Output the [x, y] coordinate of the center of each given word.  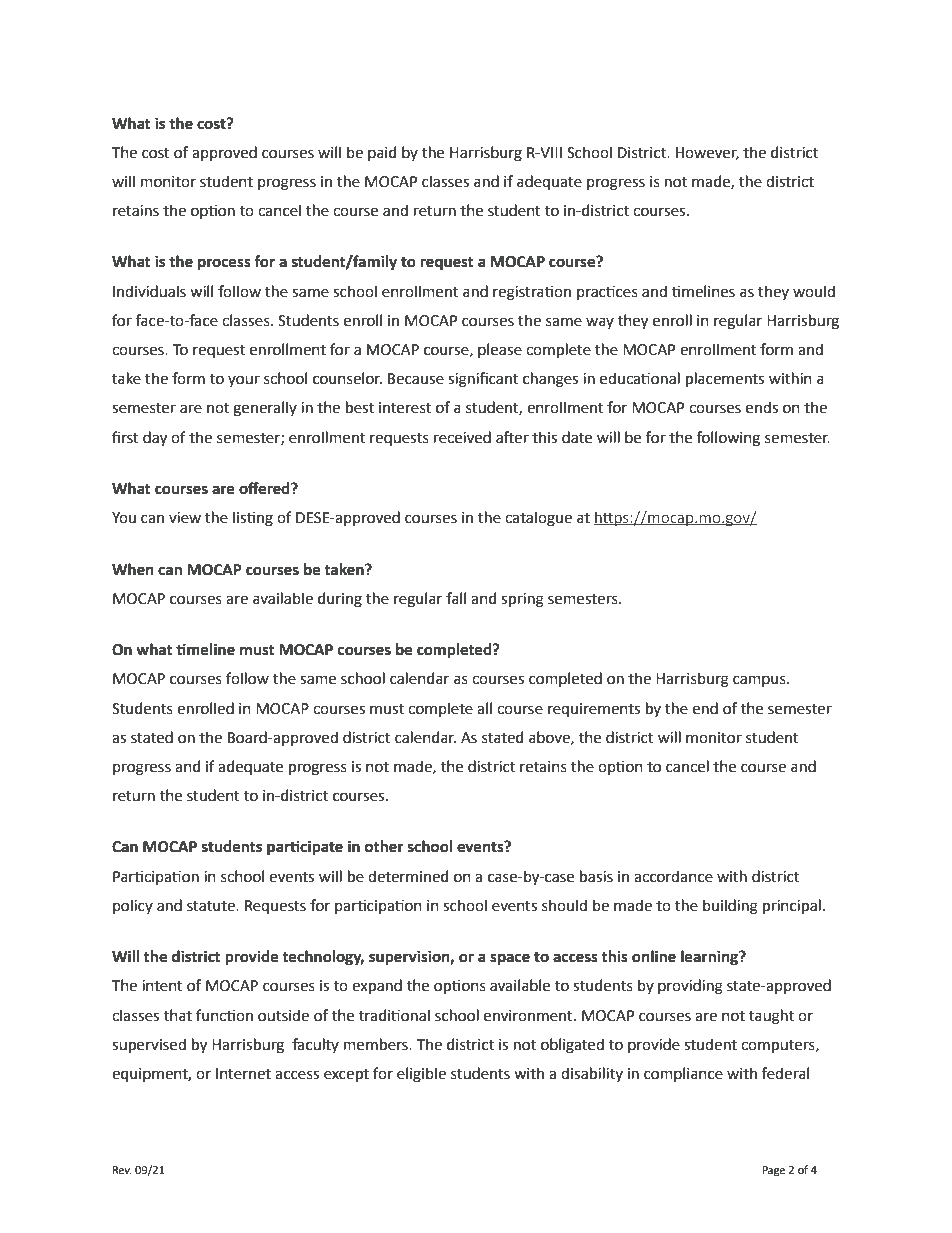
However [707, 153]
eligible [421, 1075]
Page [773, 1171]
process [224, 264]
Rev [122, 1170]
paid [382, 153]
